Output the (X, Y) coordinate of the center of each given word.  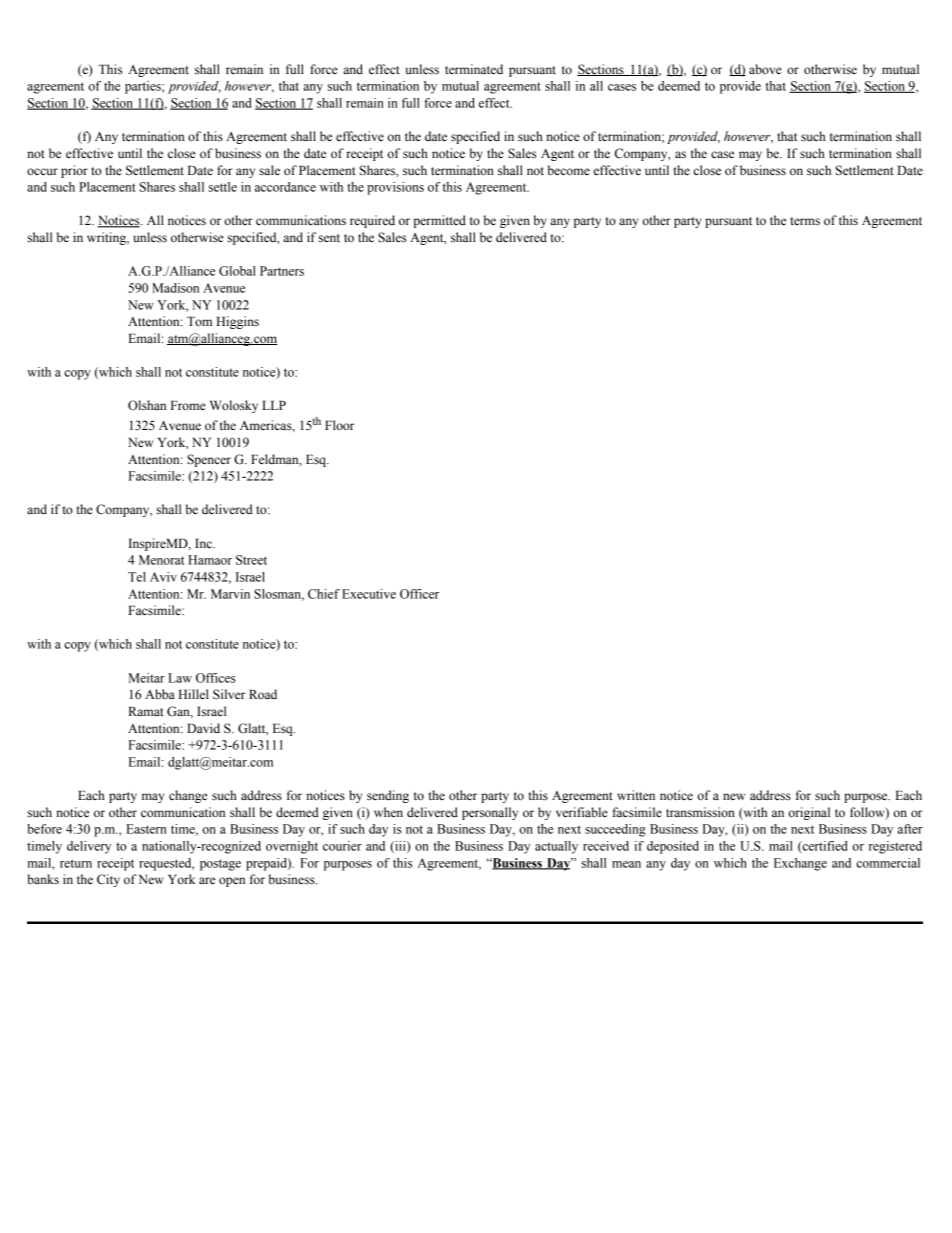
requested (166, 864)
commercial (888, 863)
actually (556, 847)
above (765, 69)
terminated (474, 69)
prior (74, 171)
